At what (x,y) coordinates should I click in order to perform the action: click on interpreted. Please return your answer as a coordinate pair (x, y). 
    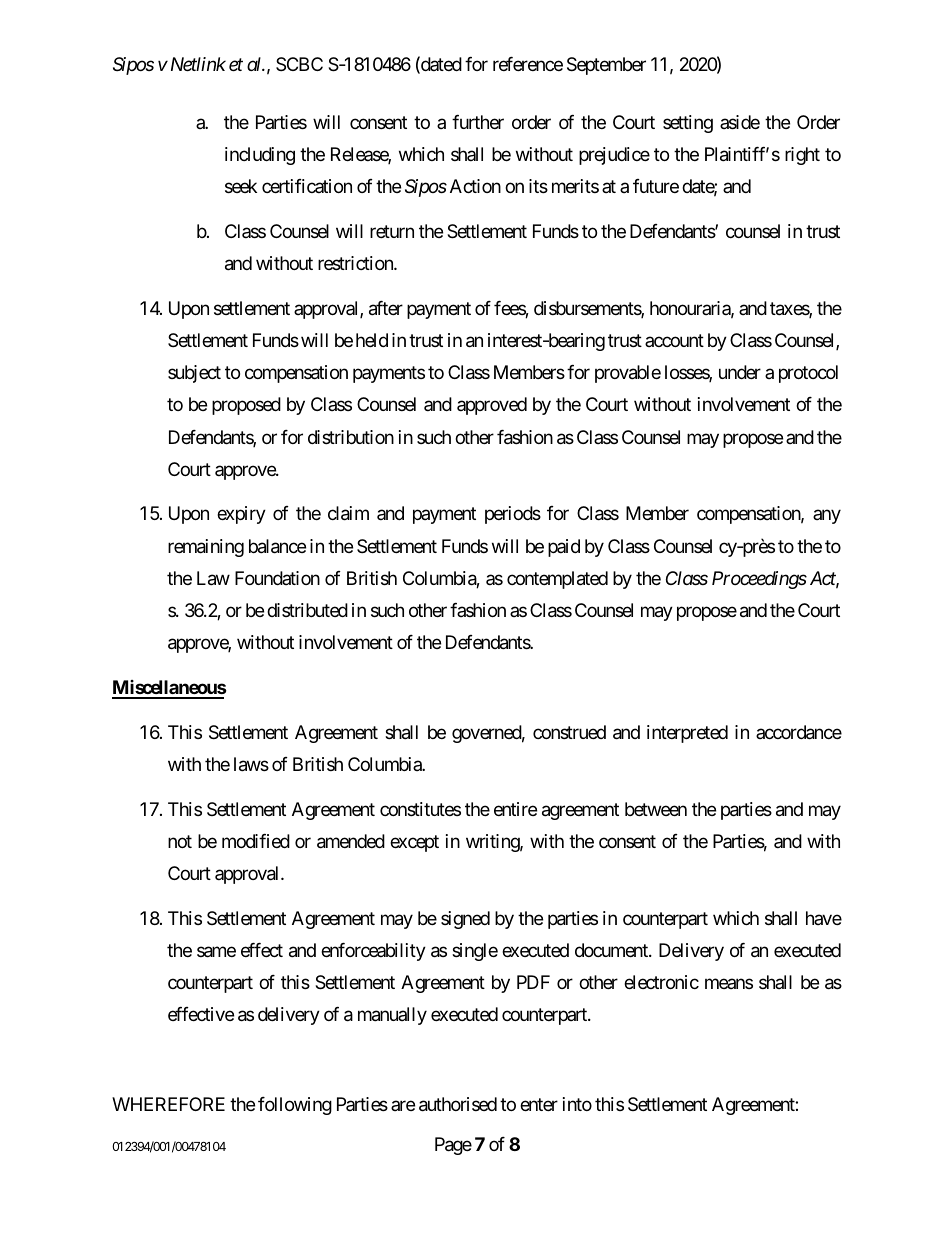
    Looking at the image, I should click on (687, 734).
